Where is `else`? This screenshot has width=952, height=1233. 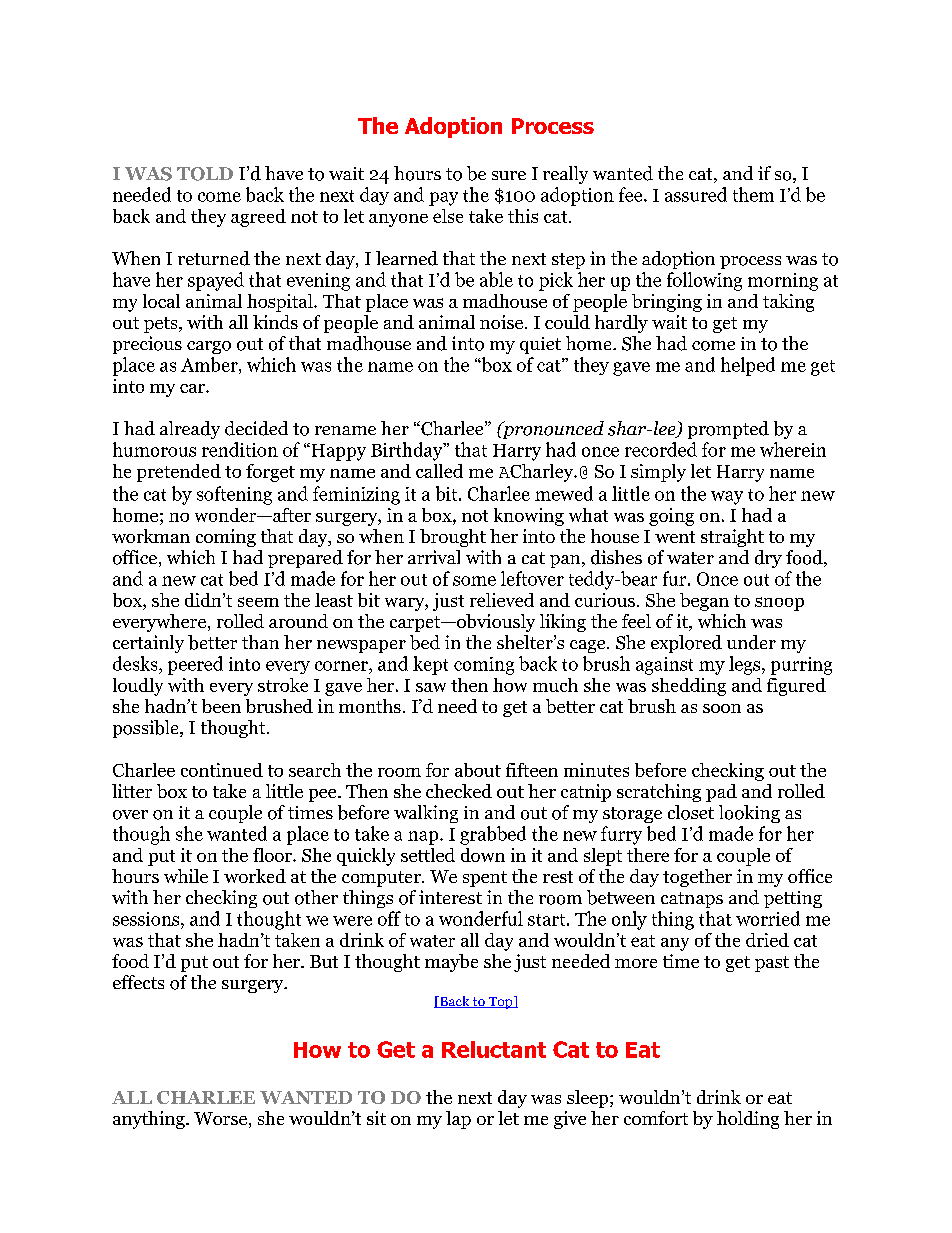
else is located at coordinates (448, 216).
